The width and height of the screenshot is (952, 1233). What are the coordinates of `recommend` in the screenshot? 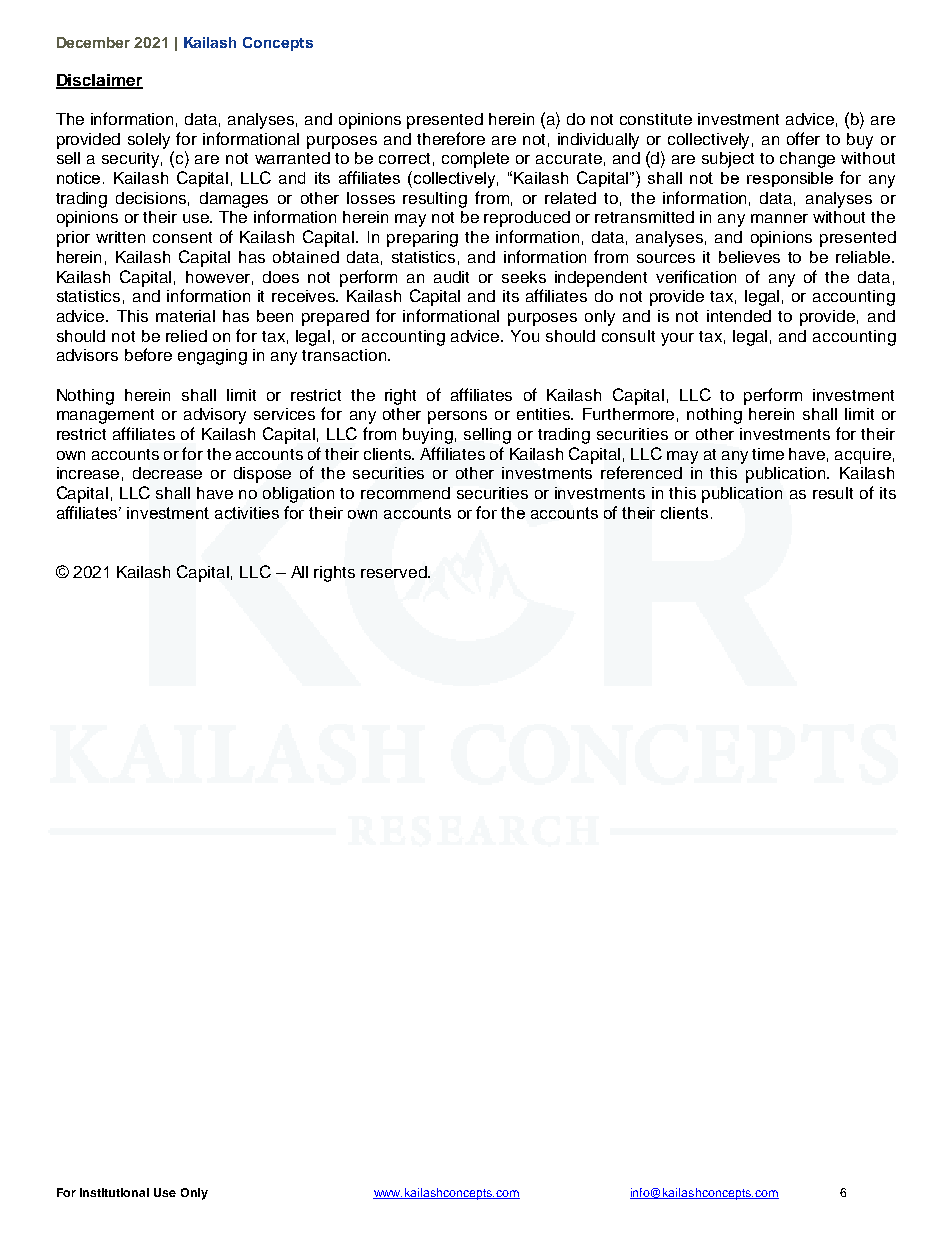 It's located at (405, 493).
